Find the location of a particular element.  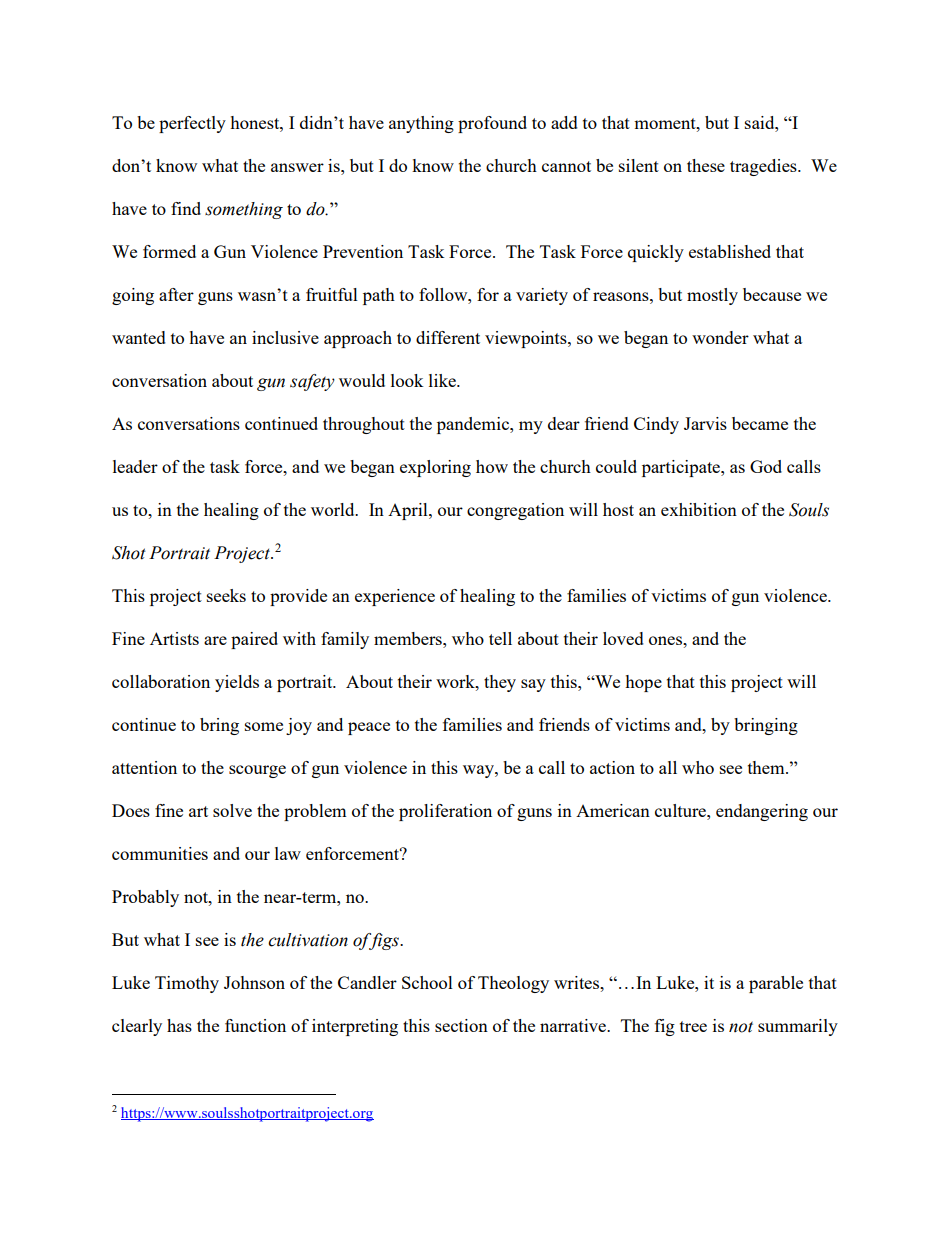

yields is located at coordinates (237, 683).
